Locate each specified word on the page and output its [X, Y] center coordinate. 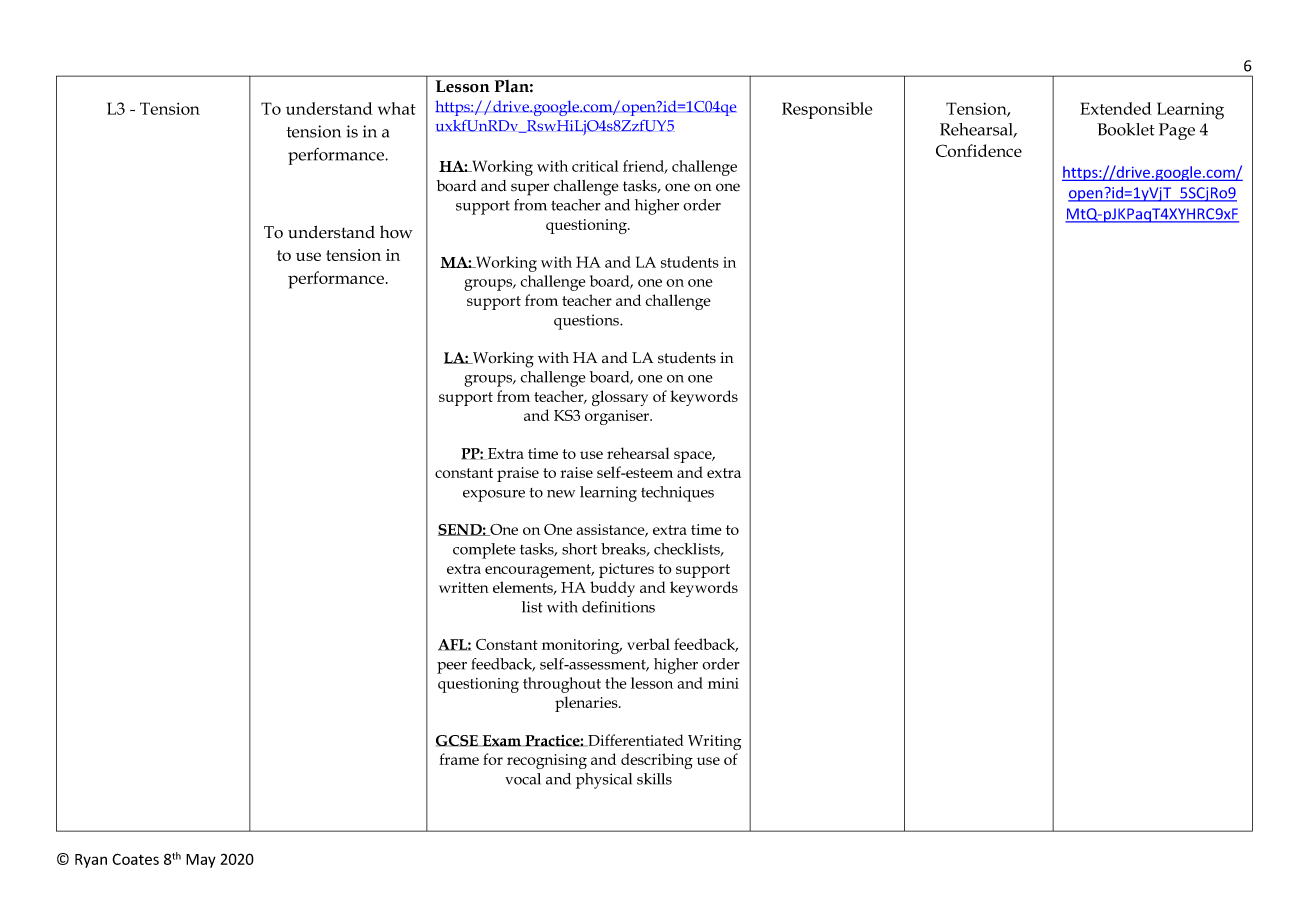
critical [595, 166]
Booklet [1126, 129]
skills [654, 779]
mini [723, 683]
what [397, 108]
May [201, 861]
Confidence [979, 150]
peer [452, 668]
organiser [618, 417]
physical [604, 781]
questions [587, 322]
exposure [494, 496]
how [396, 232]
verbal [648, 644]
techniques [677, 494]
